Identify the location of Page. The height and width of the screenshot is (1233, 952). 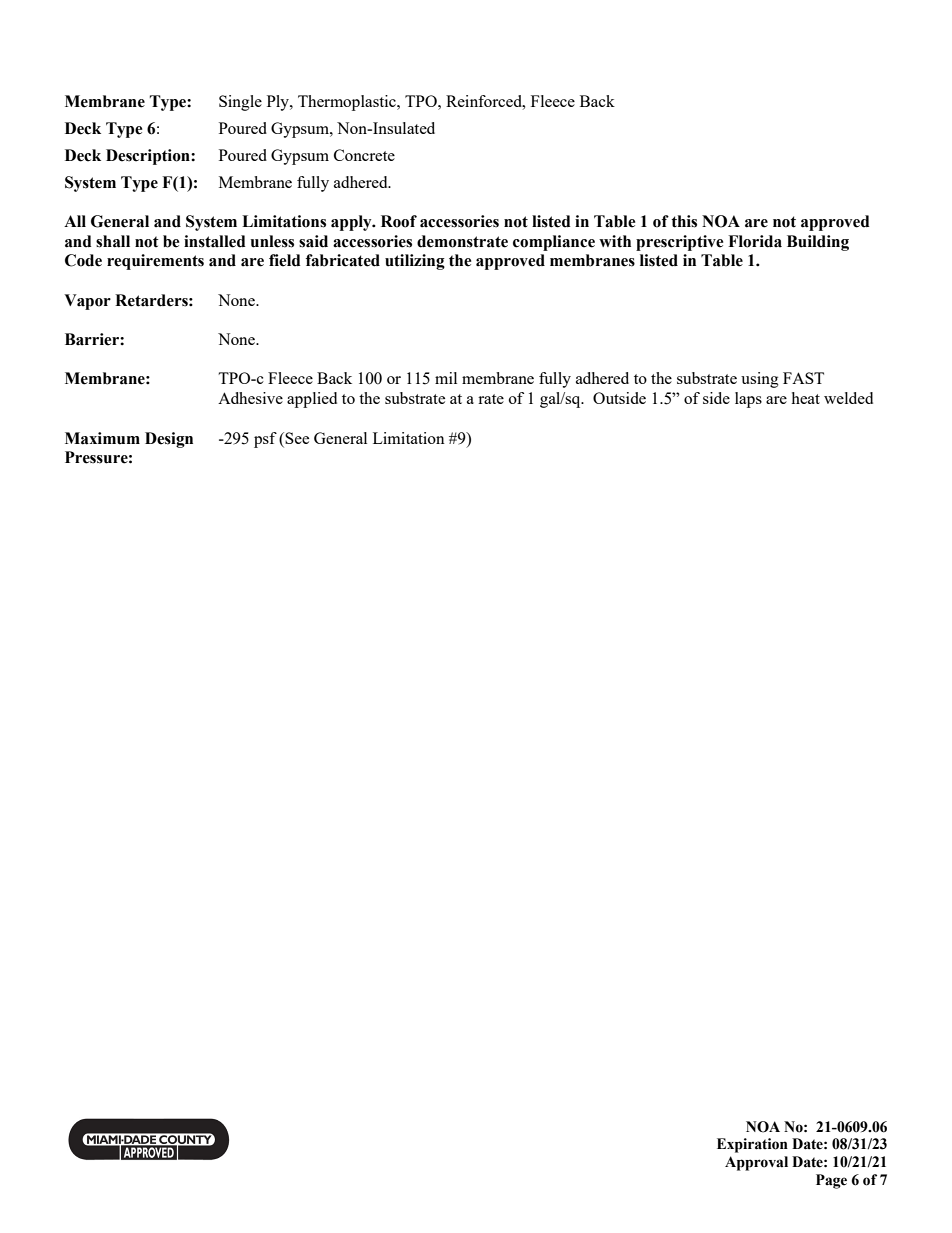
(831, 1181).
